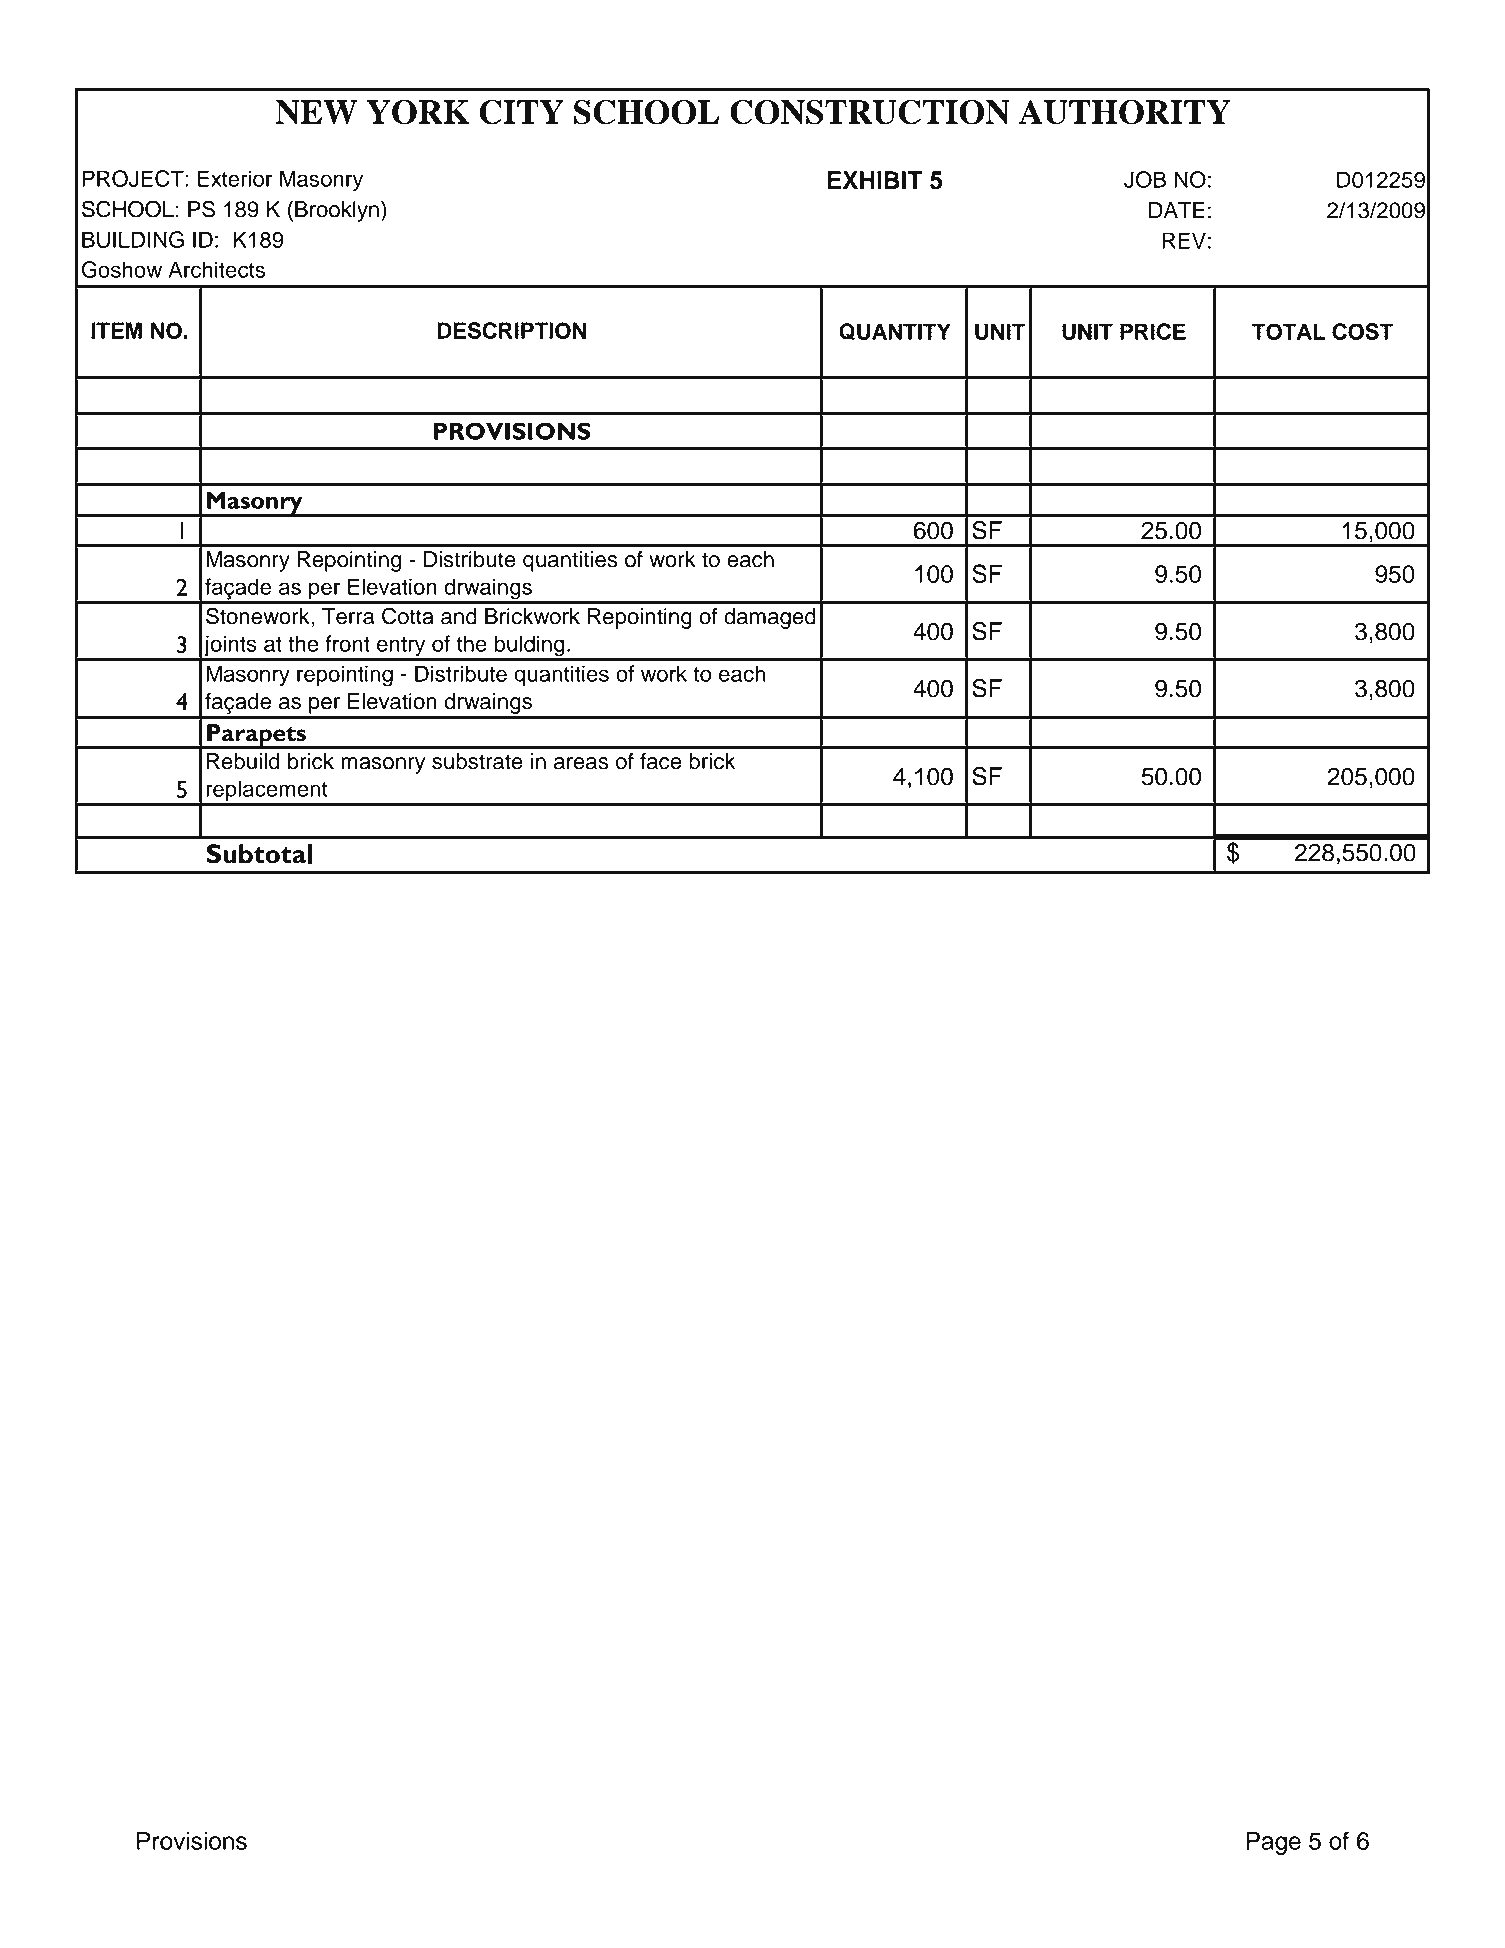 This document has width=1505, height=1948. Describe the element at coordinates (348, 616) in the document. I see `Terra` at that location.
